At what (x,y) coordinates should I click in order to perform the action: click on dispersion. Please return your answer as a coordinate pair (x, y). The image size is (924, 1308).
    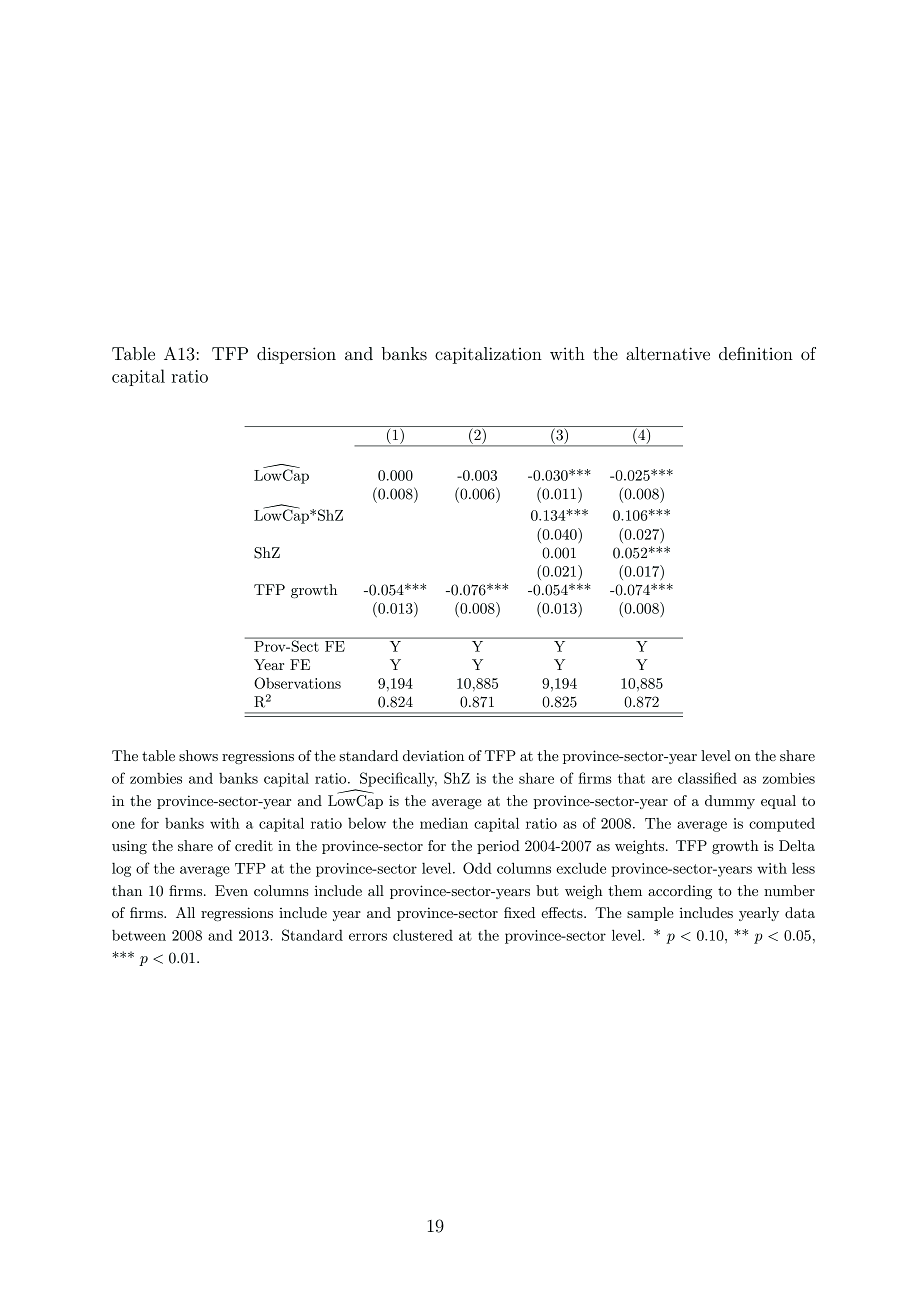
    Looking at the image, I should click on (296, 355).
